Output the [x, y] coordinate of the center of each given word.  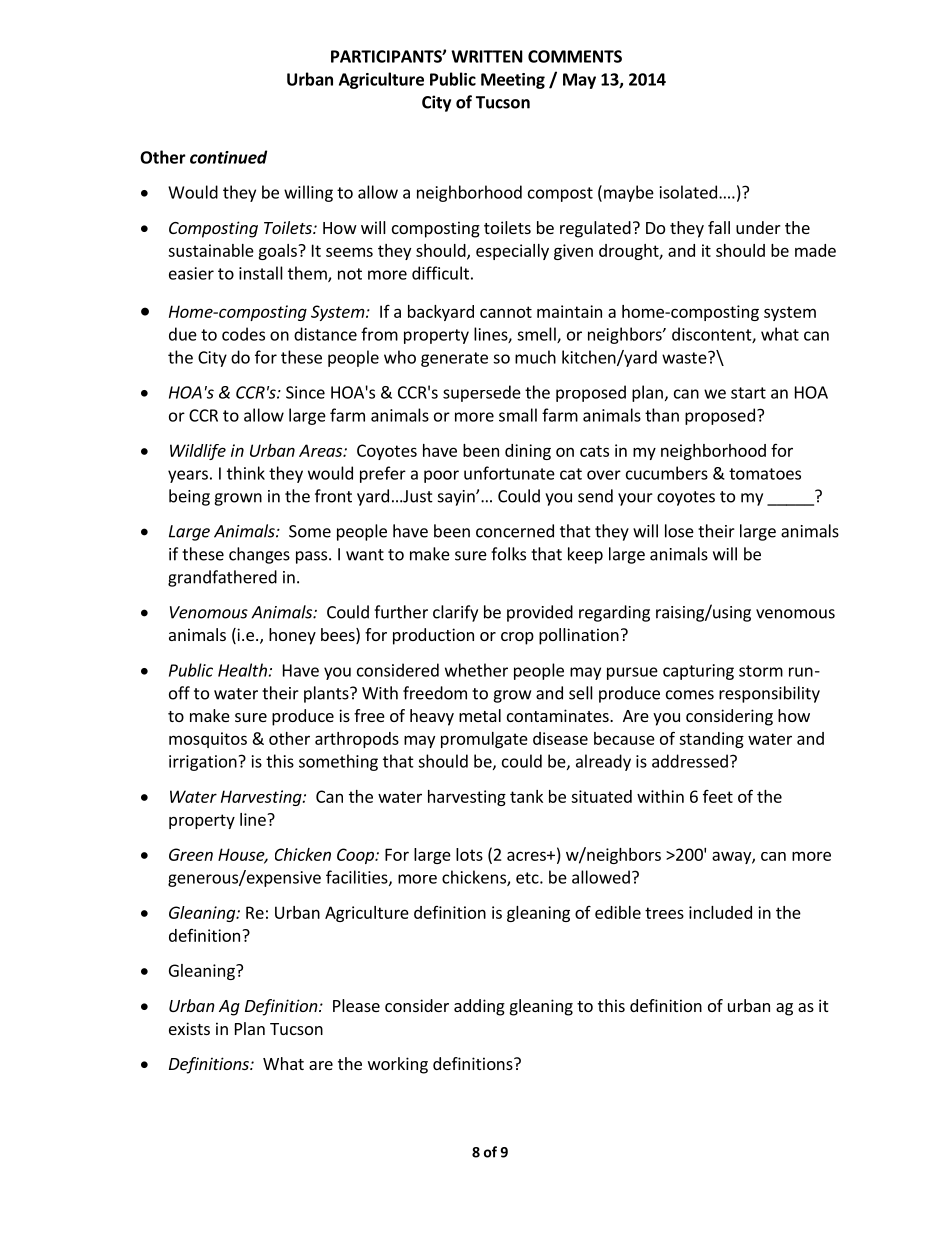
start [748, 393]
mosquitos [208, 740]
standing [711, 740]
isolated [688, 192]
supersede [482, 393]
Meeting [513, 81]
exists [189, 1028]
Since [305, 392]
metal [480, 715]
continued [228, 157]
